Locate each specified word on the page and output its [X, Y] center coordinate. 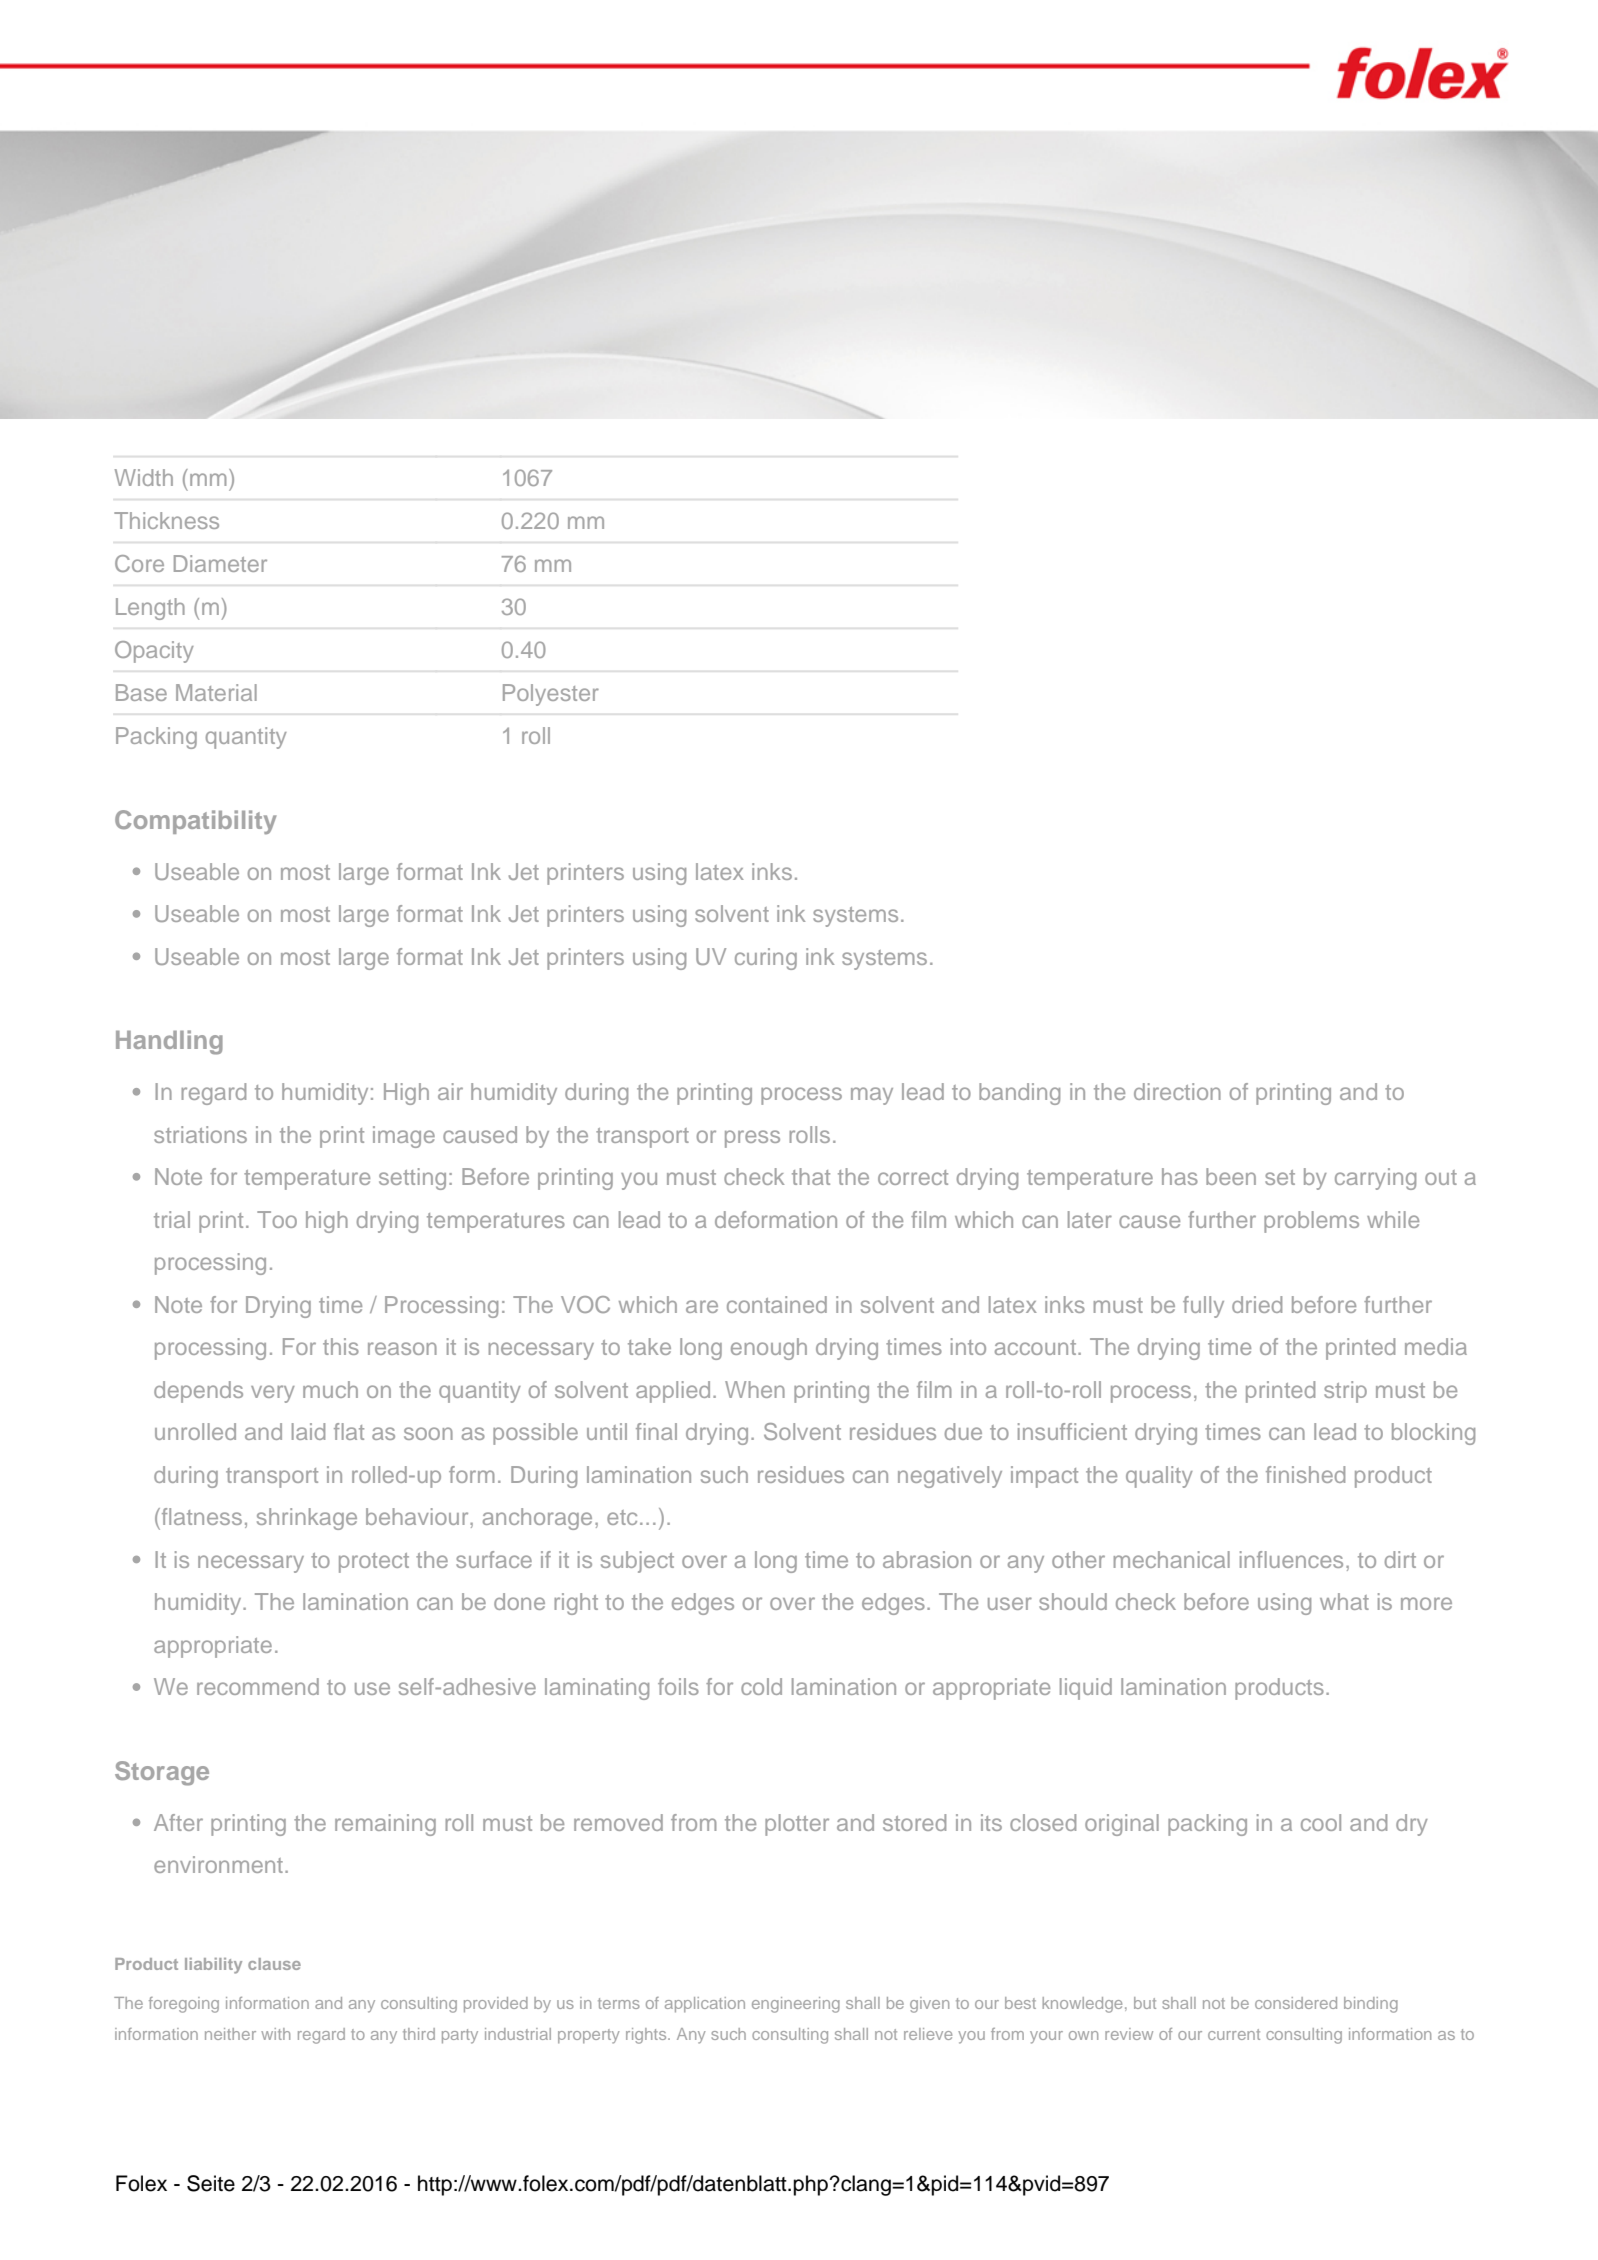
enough [769, 1349]
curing [766, 959]
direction [1177, 1091]
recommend [258, 1686]
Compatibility [195, 822]
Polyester [551, 695]
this [341, 1346]
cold [761, 1686]
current [1234, 2034]
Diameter [220, 563]
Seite [211, 2183]
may [872, 1096]
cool [1321, 1822]
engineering [796, 2005]
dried [1257, 1304]
